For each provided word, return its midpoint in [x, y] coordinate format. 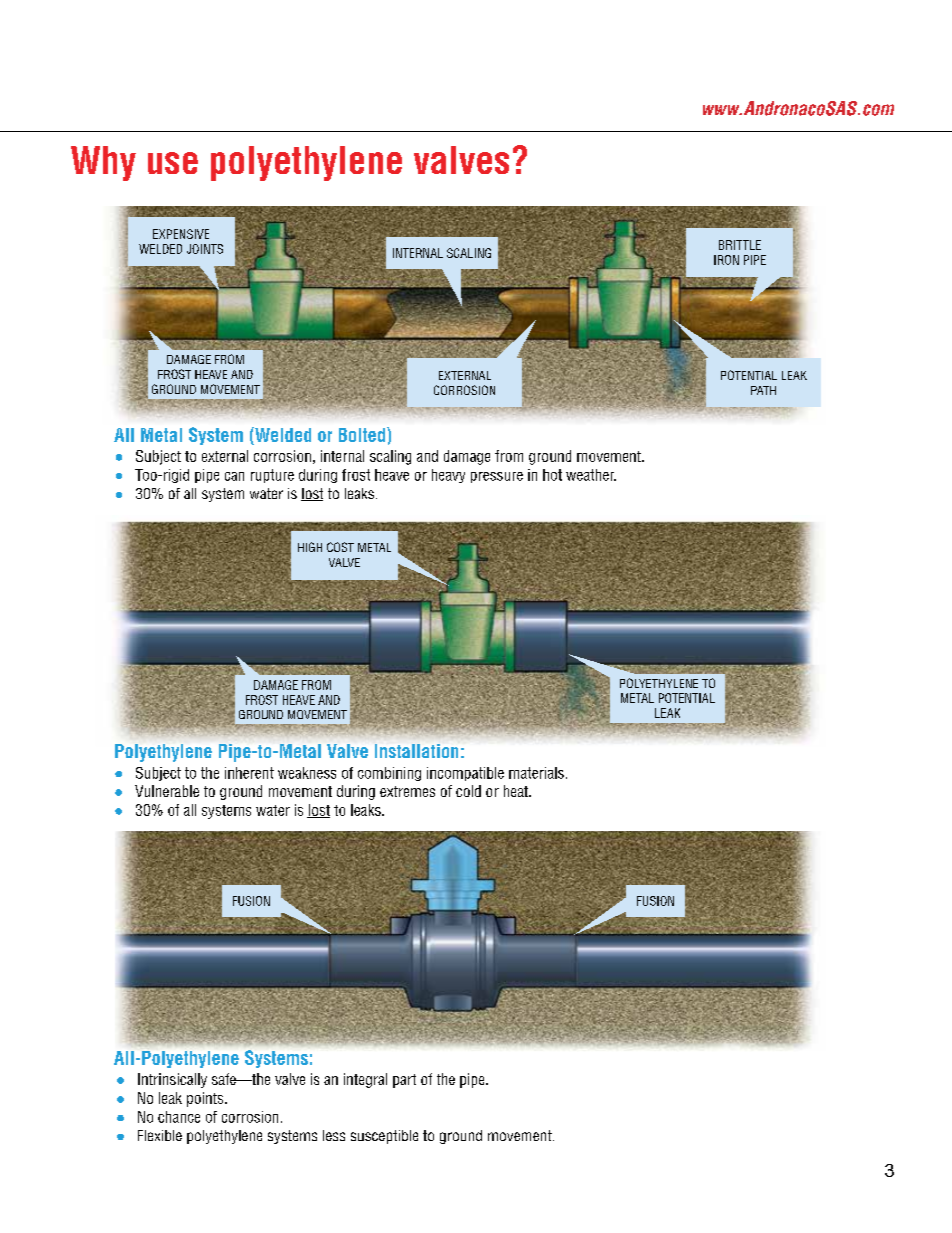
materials [536, 773]
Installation [416, 751]
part [404, 1081]
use [173, 163]
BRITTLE [740, 245]
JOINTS [205, 249]
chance [179, 1117]
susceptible [384, 1137]
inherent [249, 773]
